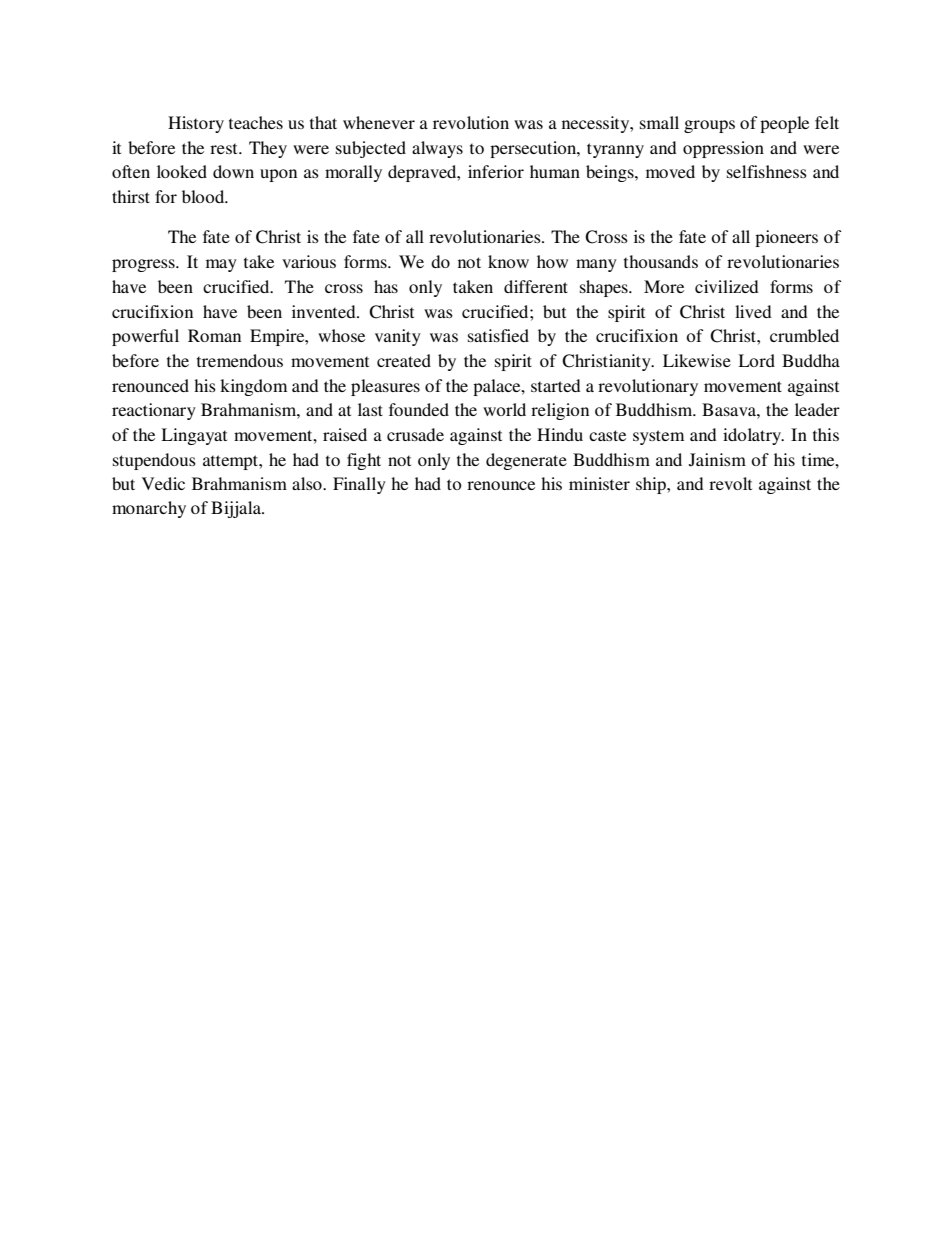 This image has width=952, height=1233. I want to click on History, so click(196, 124).
